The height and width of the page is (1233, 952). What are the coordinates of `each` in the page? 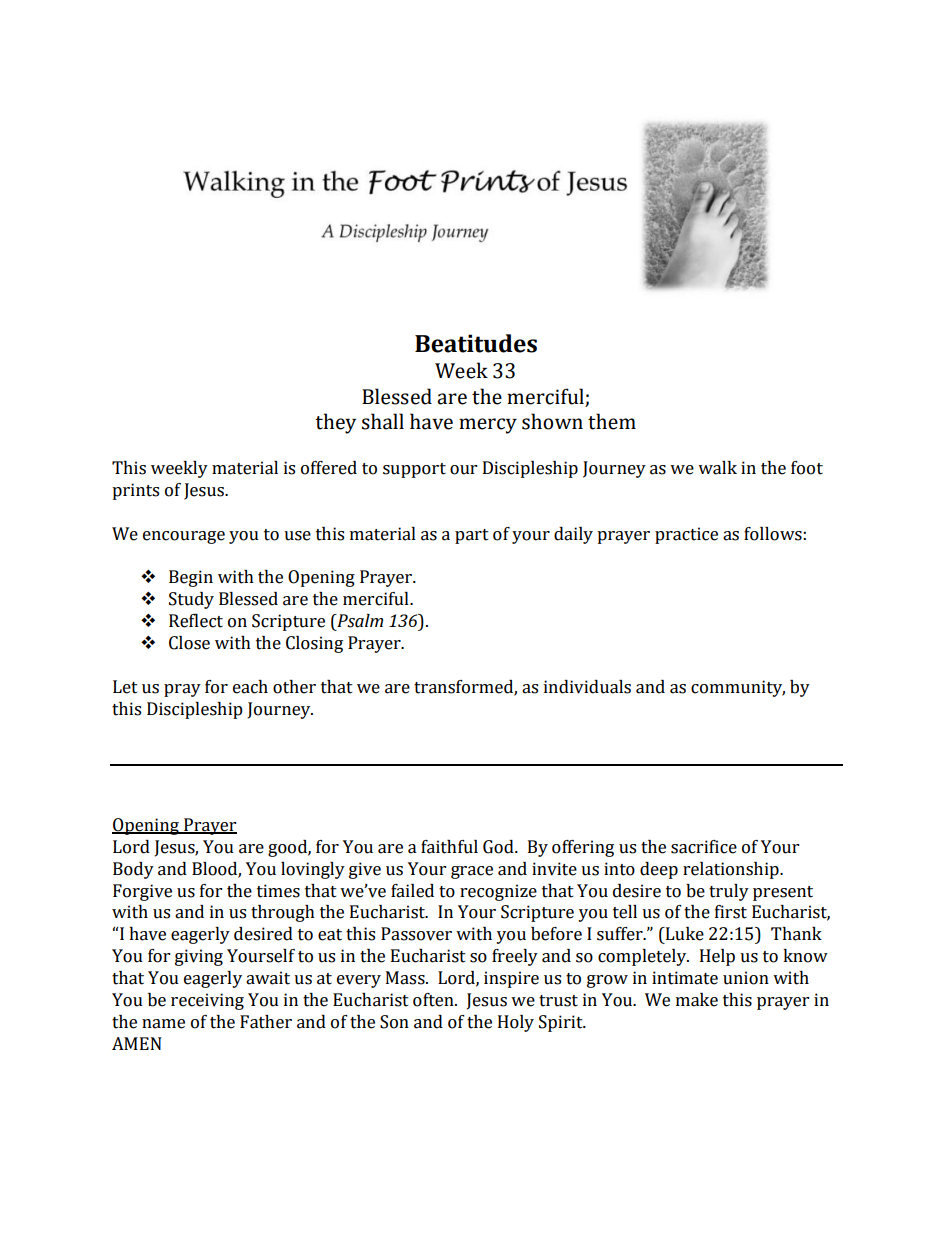 It's located at (250, 687).
